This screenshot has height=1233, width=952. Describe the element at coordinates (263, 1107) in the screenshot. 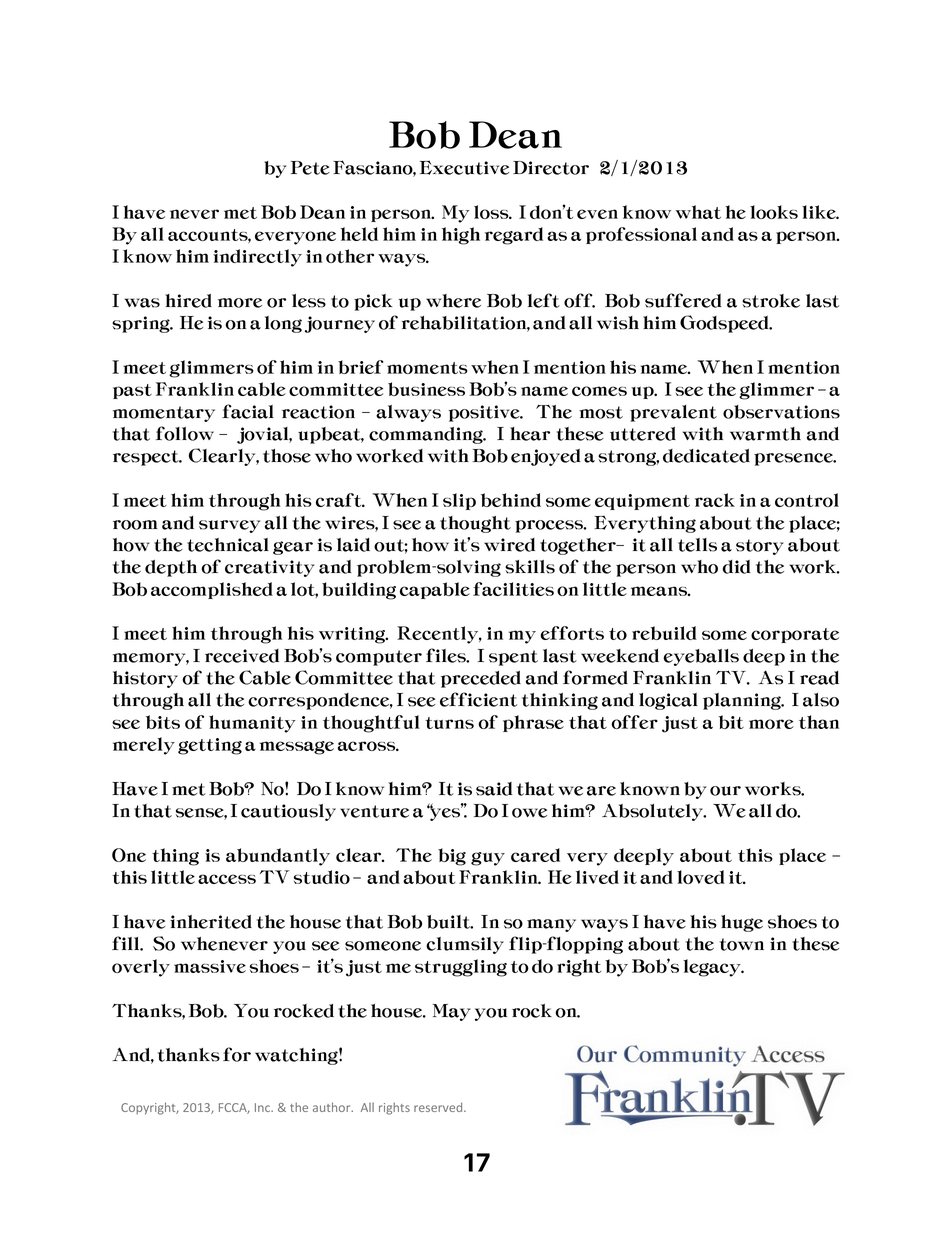

I see `Inc` at that location.
